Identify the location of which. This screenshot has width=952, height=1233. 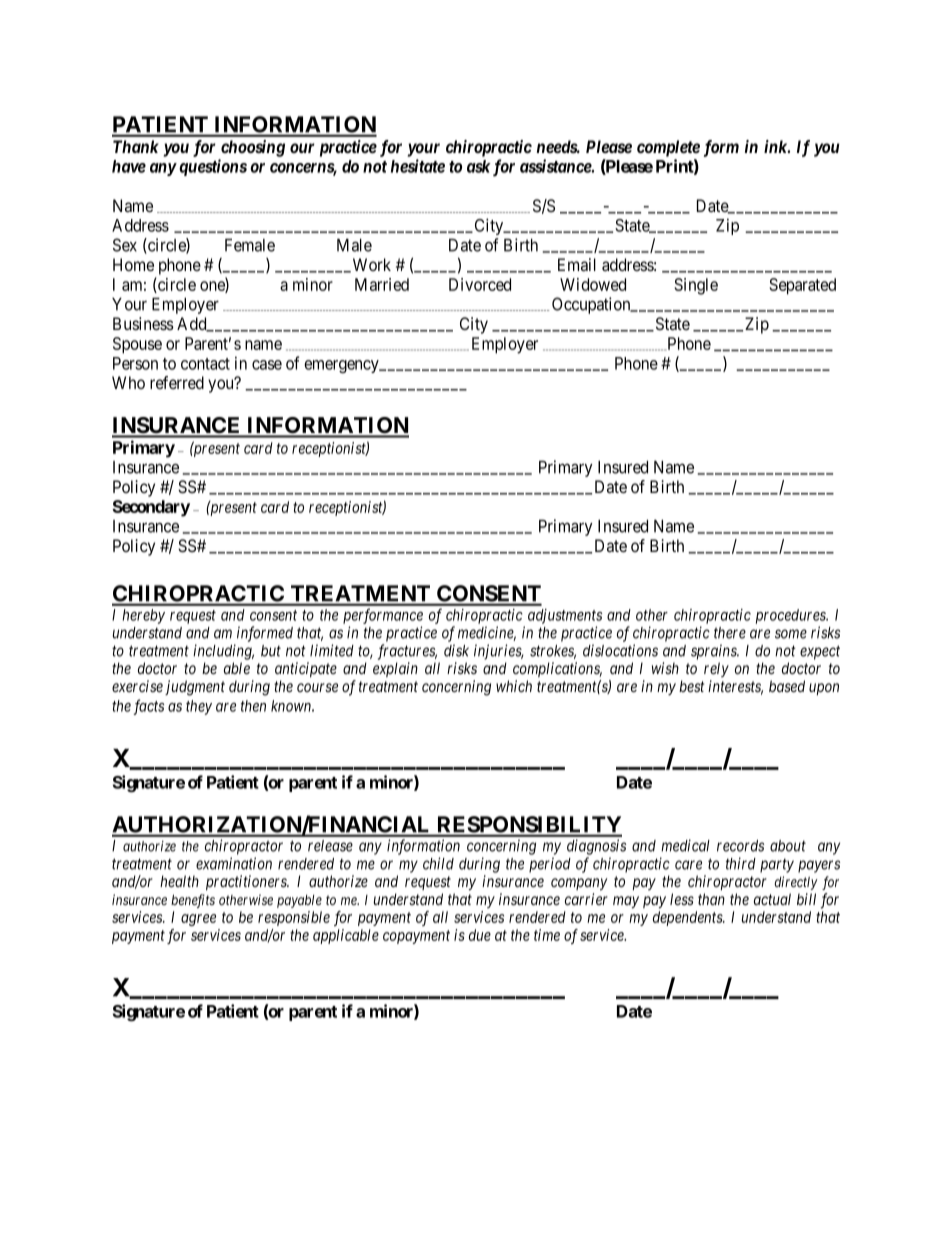
(514, 686).
